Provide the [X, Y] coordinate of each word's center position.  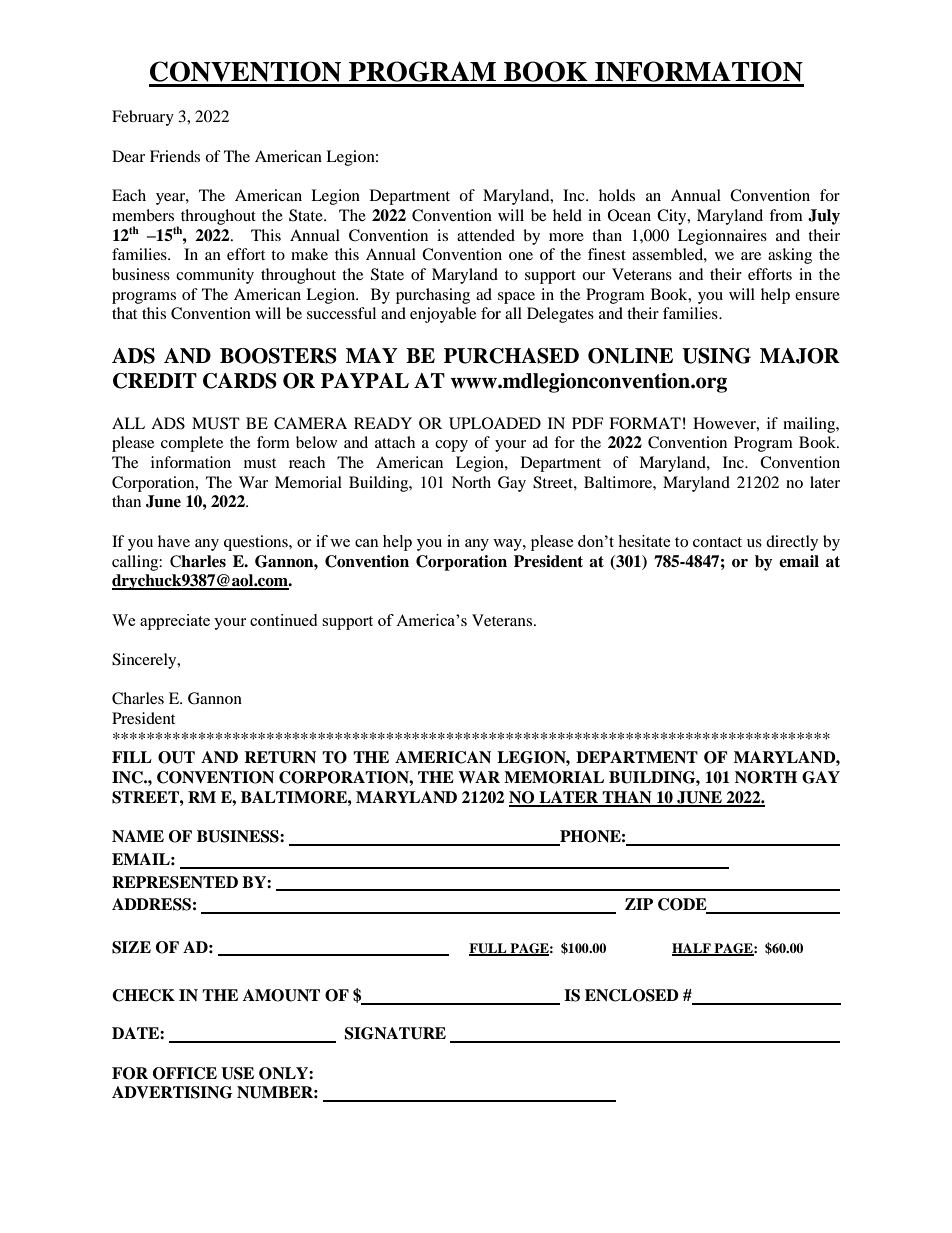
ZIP [639, 904]
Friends [175, 156]
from [786, 215]
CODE [683, 905]
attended [486, 235]
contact [717, 542]
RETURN [280, 757]
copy [451, 446]
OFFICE [185, 1073]
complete [192, 444]
